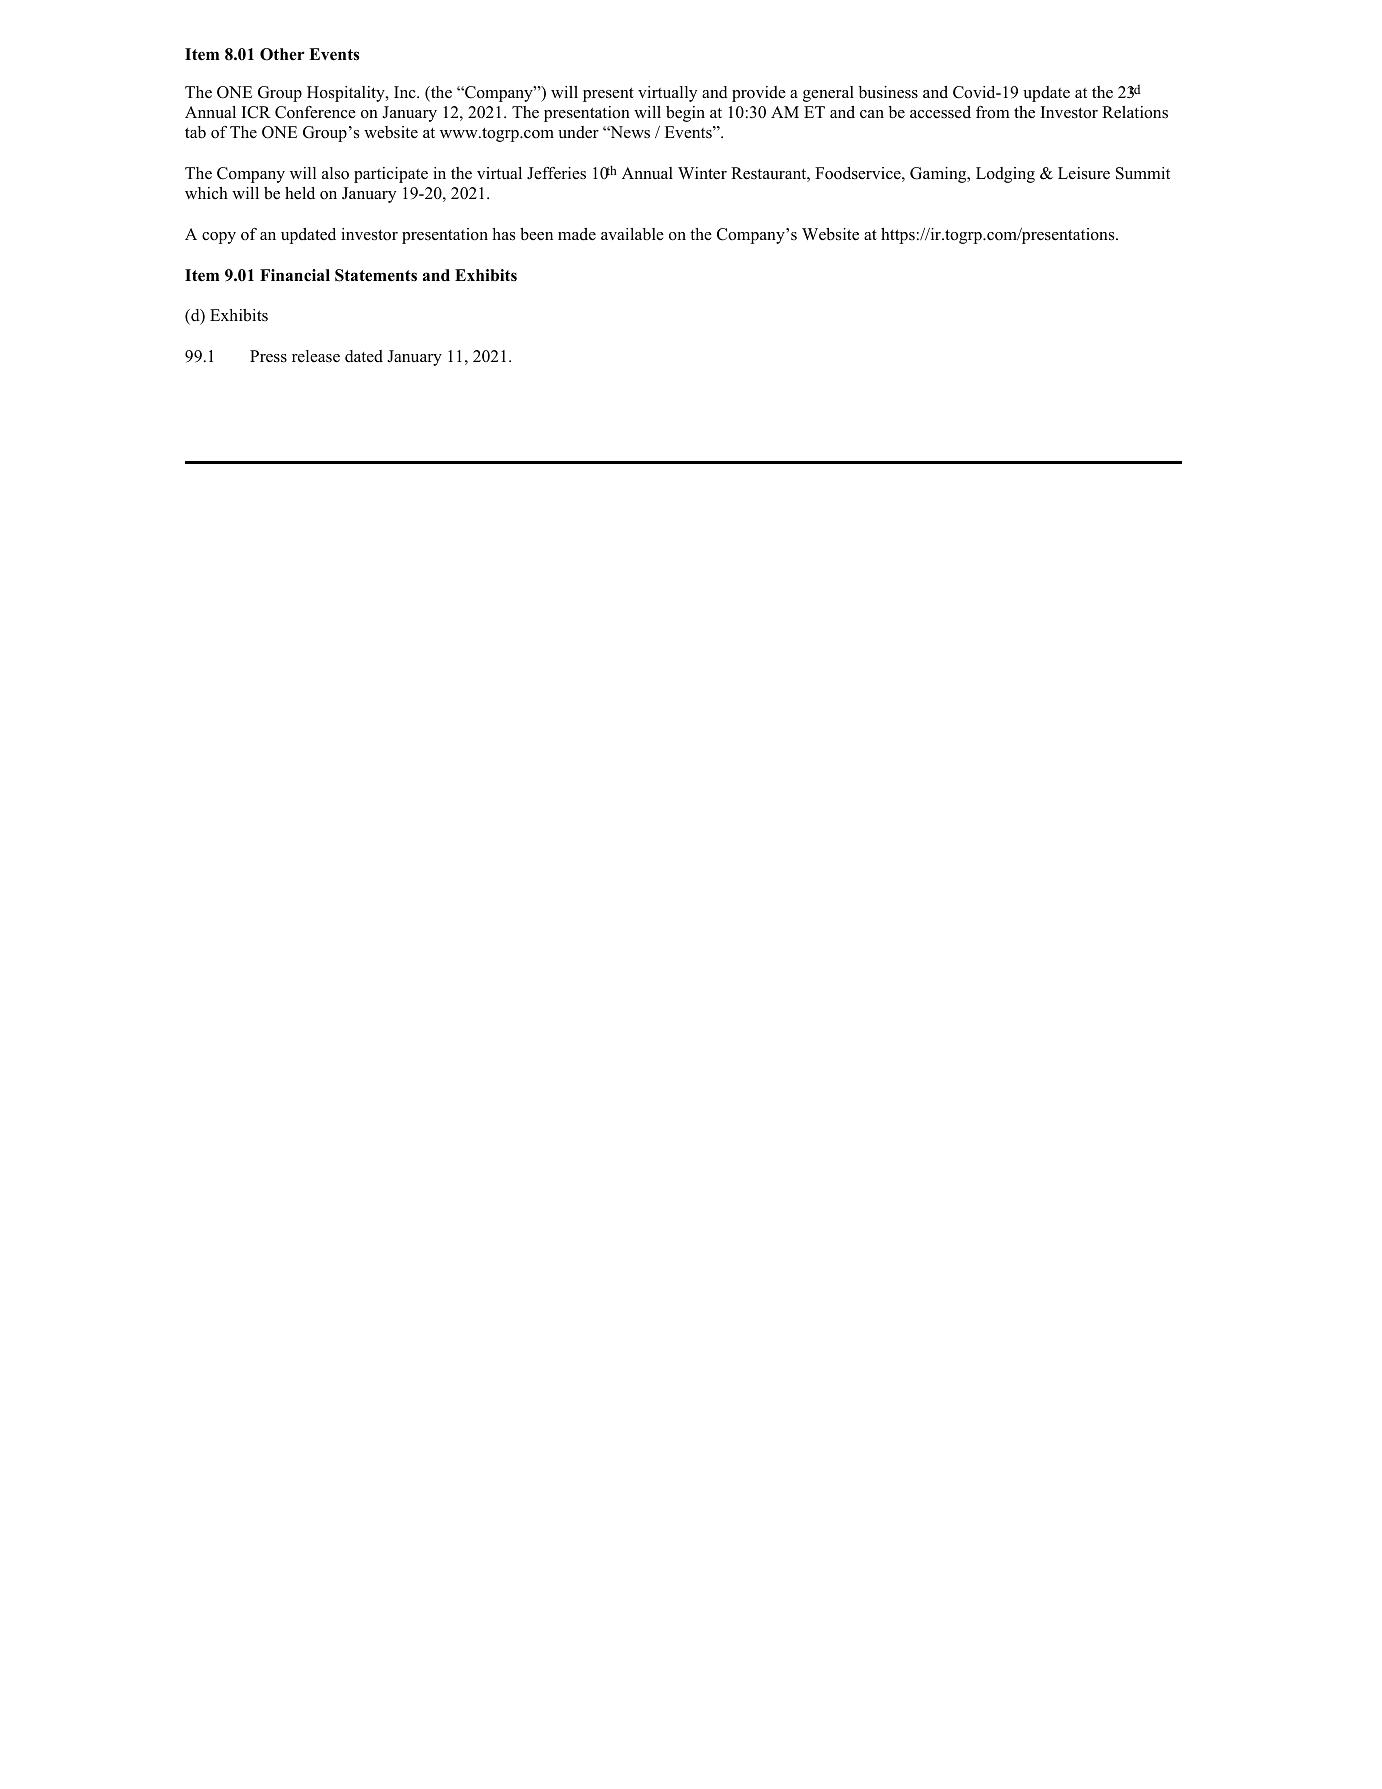 The height and width of the screenshot is (1789, 1382). I want to click on Winter, so click(702, 173).
